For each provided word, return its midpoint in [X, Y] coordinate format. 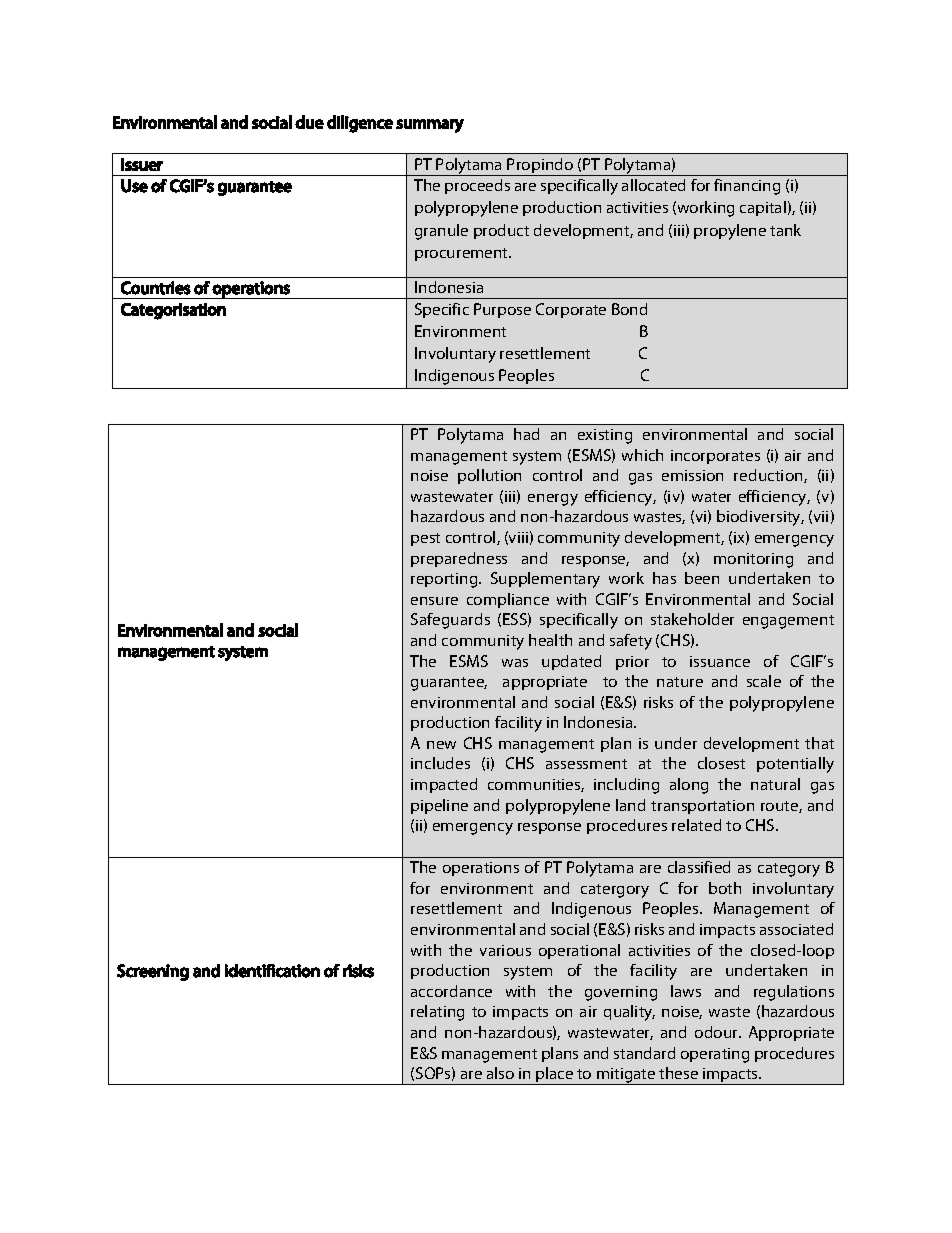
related [696, 825]
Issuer [142, 164]
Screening [153, 972]
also [500, 1073]
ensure [434, 601]
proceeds [477, 186]
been [702, 578]
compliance [508, 600]
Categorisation [173, 311]
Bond [629, 309]
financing [747, 187]
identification [272, 971]
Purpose [502, 310]
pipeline [439, 806]
